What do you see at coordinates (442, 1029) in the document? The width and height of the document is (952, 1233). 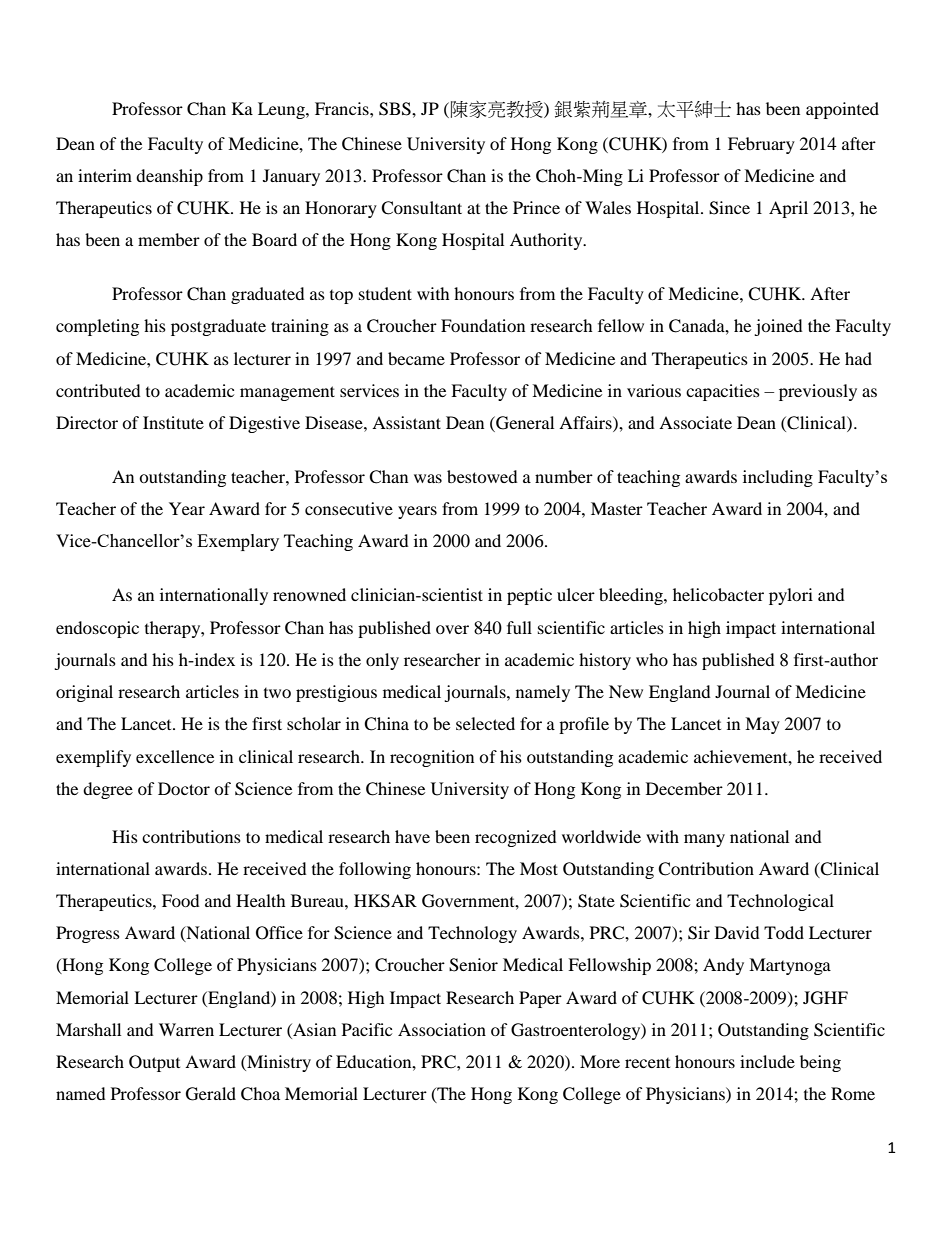 I see `Association` at bounding box center [442, 1029].
